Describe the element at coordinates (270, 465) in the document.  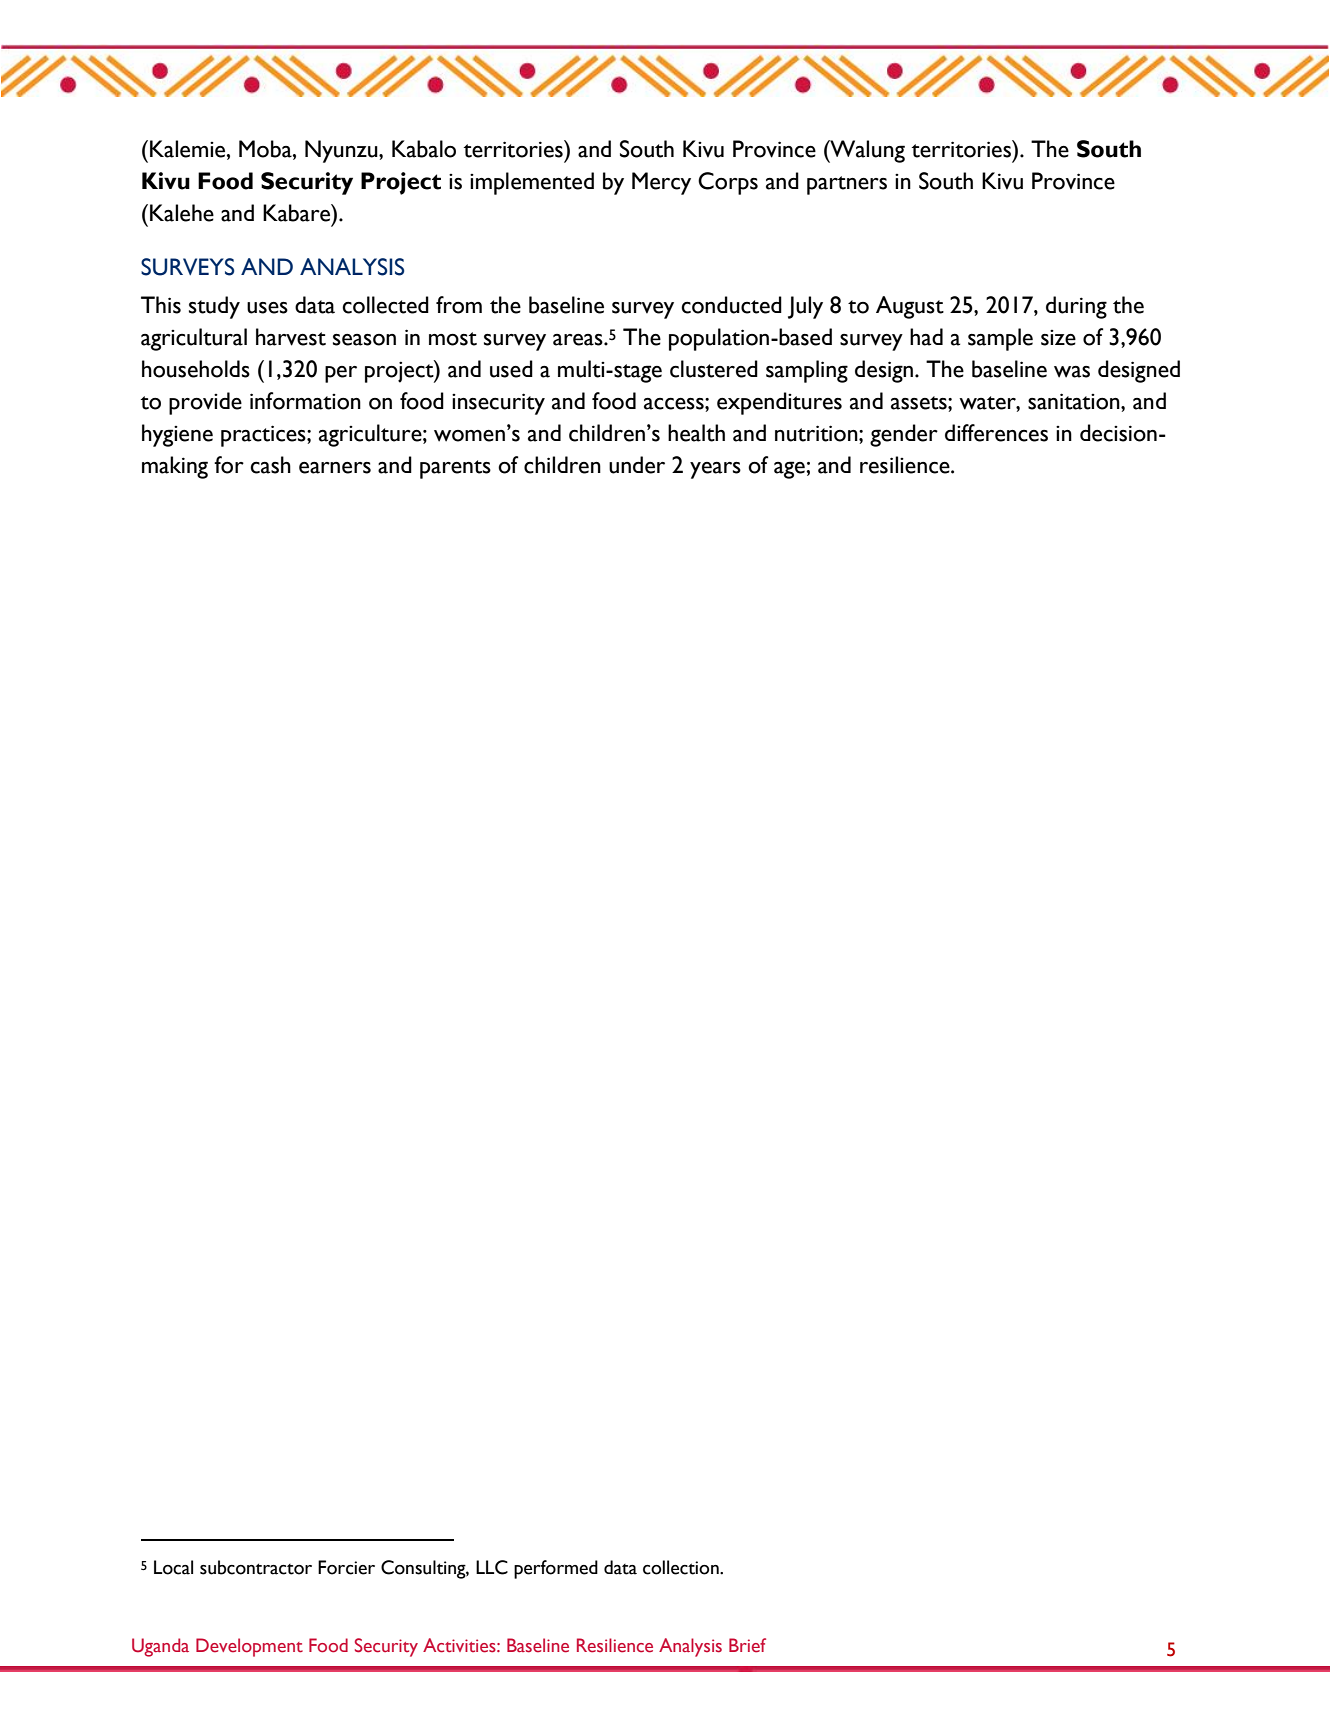
I see `cash` at that location.
